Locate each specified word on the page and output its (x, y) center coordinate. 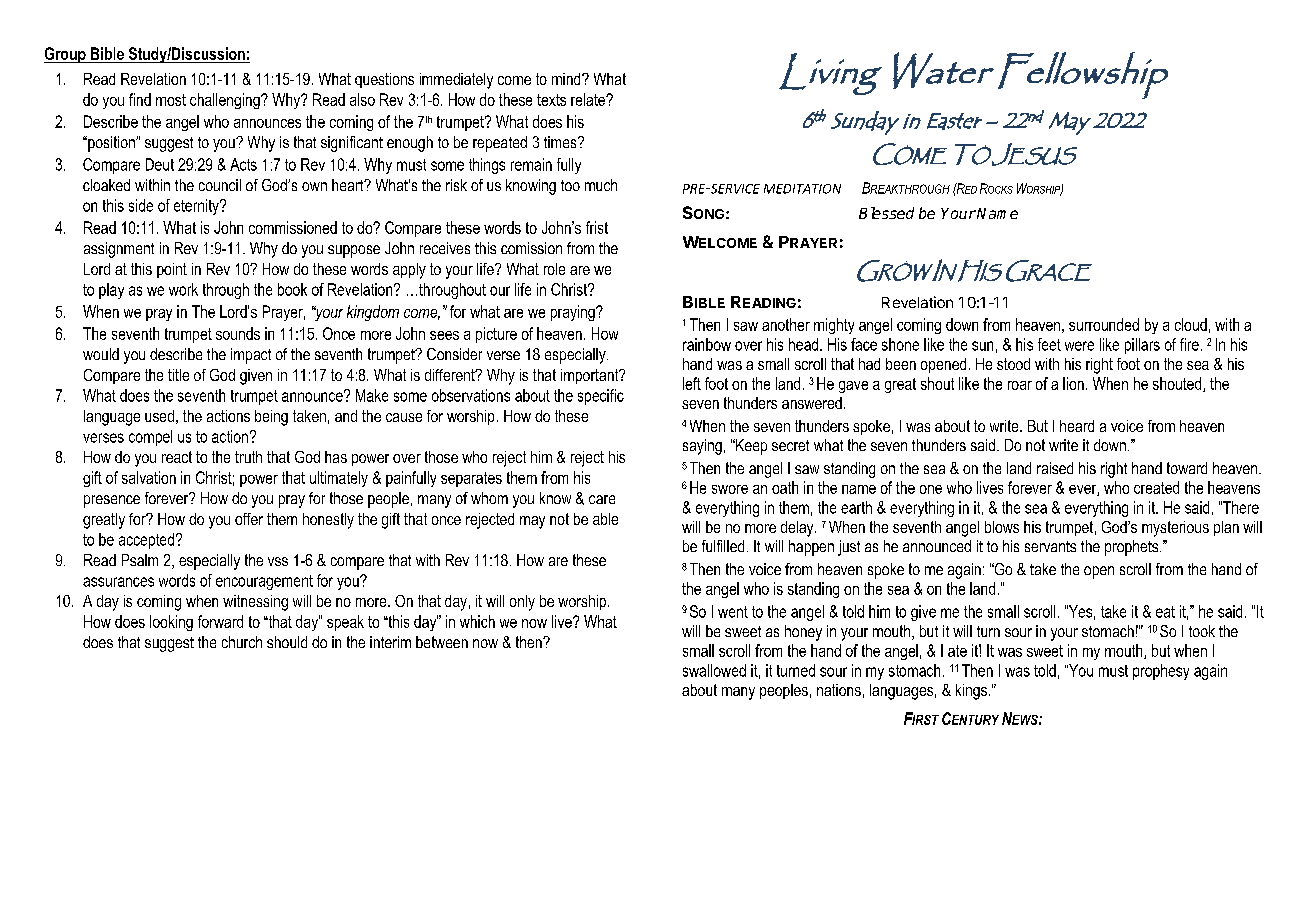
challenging (226, 101)
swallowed (714, 670)
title (178, 375)
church (242, 642)
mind (567, 79)
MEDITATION (802, 189)
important (591, 376)
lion (1073, 383)
